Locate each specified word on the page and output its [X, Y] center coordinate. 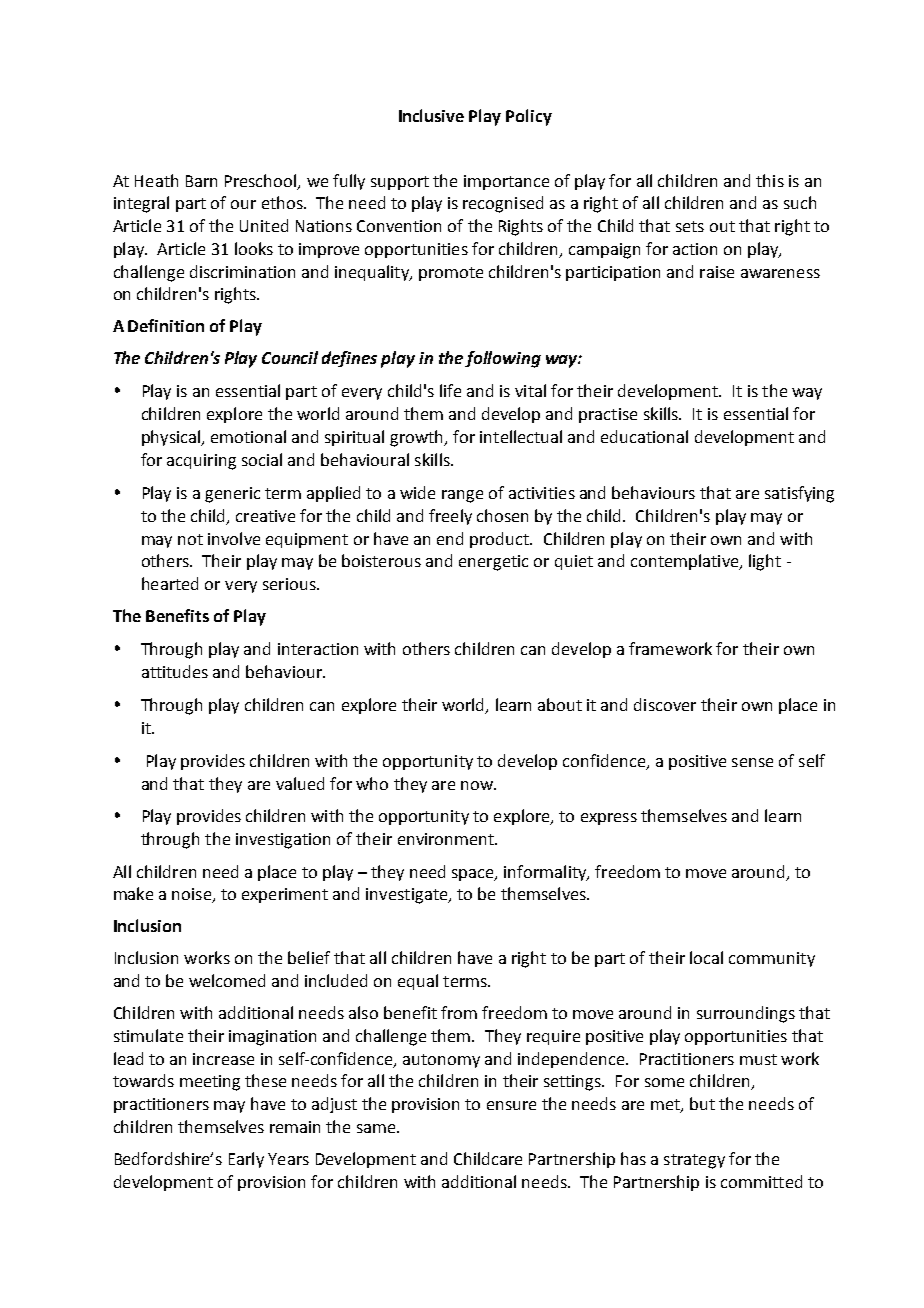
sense [752, 762]
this [770, 180]
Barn [201, 181]
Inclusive [431, 115]
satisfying [799, 494]
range [462, 496]
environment [447, 839]
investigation [283, 841]
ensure [511, 1105]
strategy [694, 1161]
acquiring [201, 462]
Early [246, 1160]
